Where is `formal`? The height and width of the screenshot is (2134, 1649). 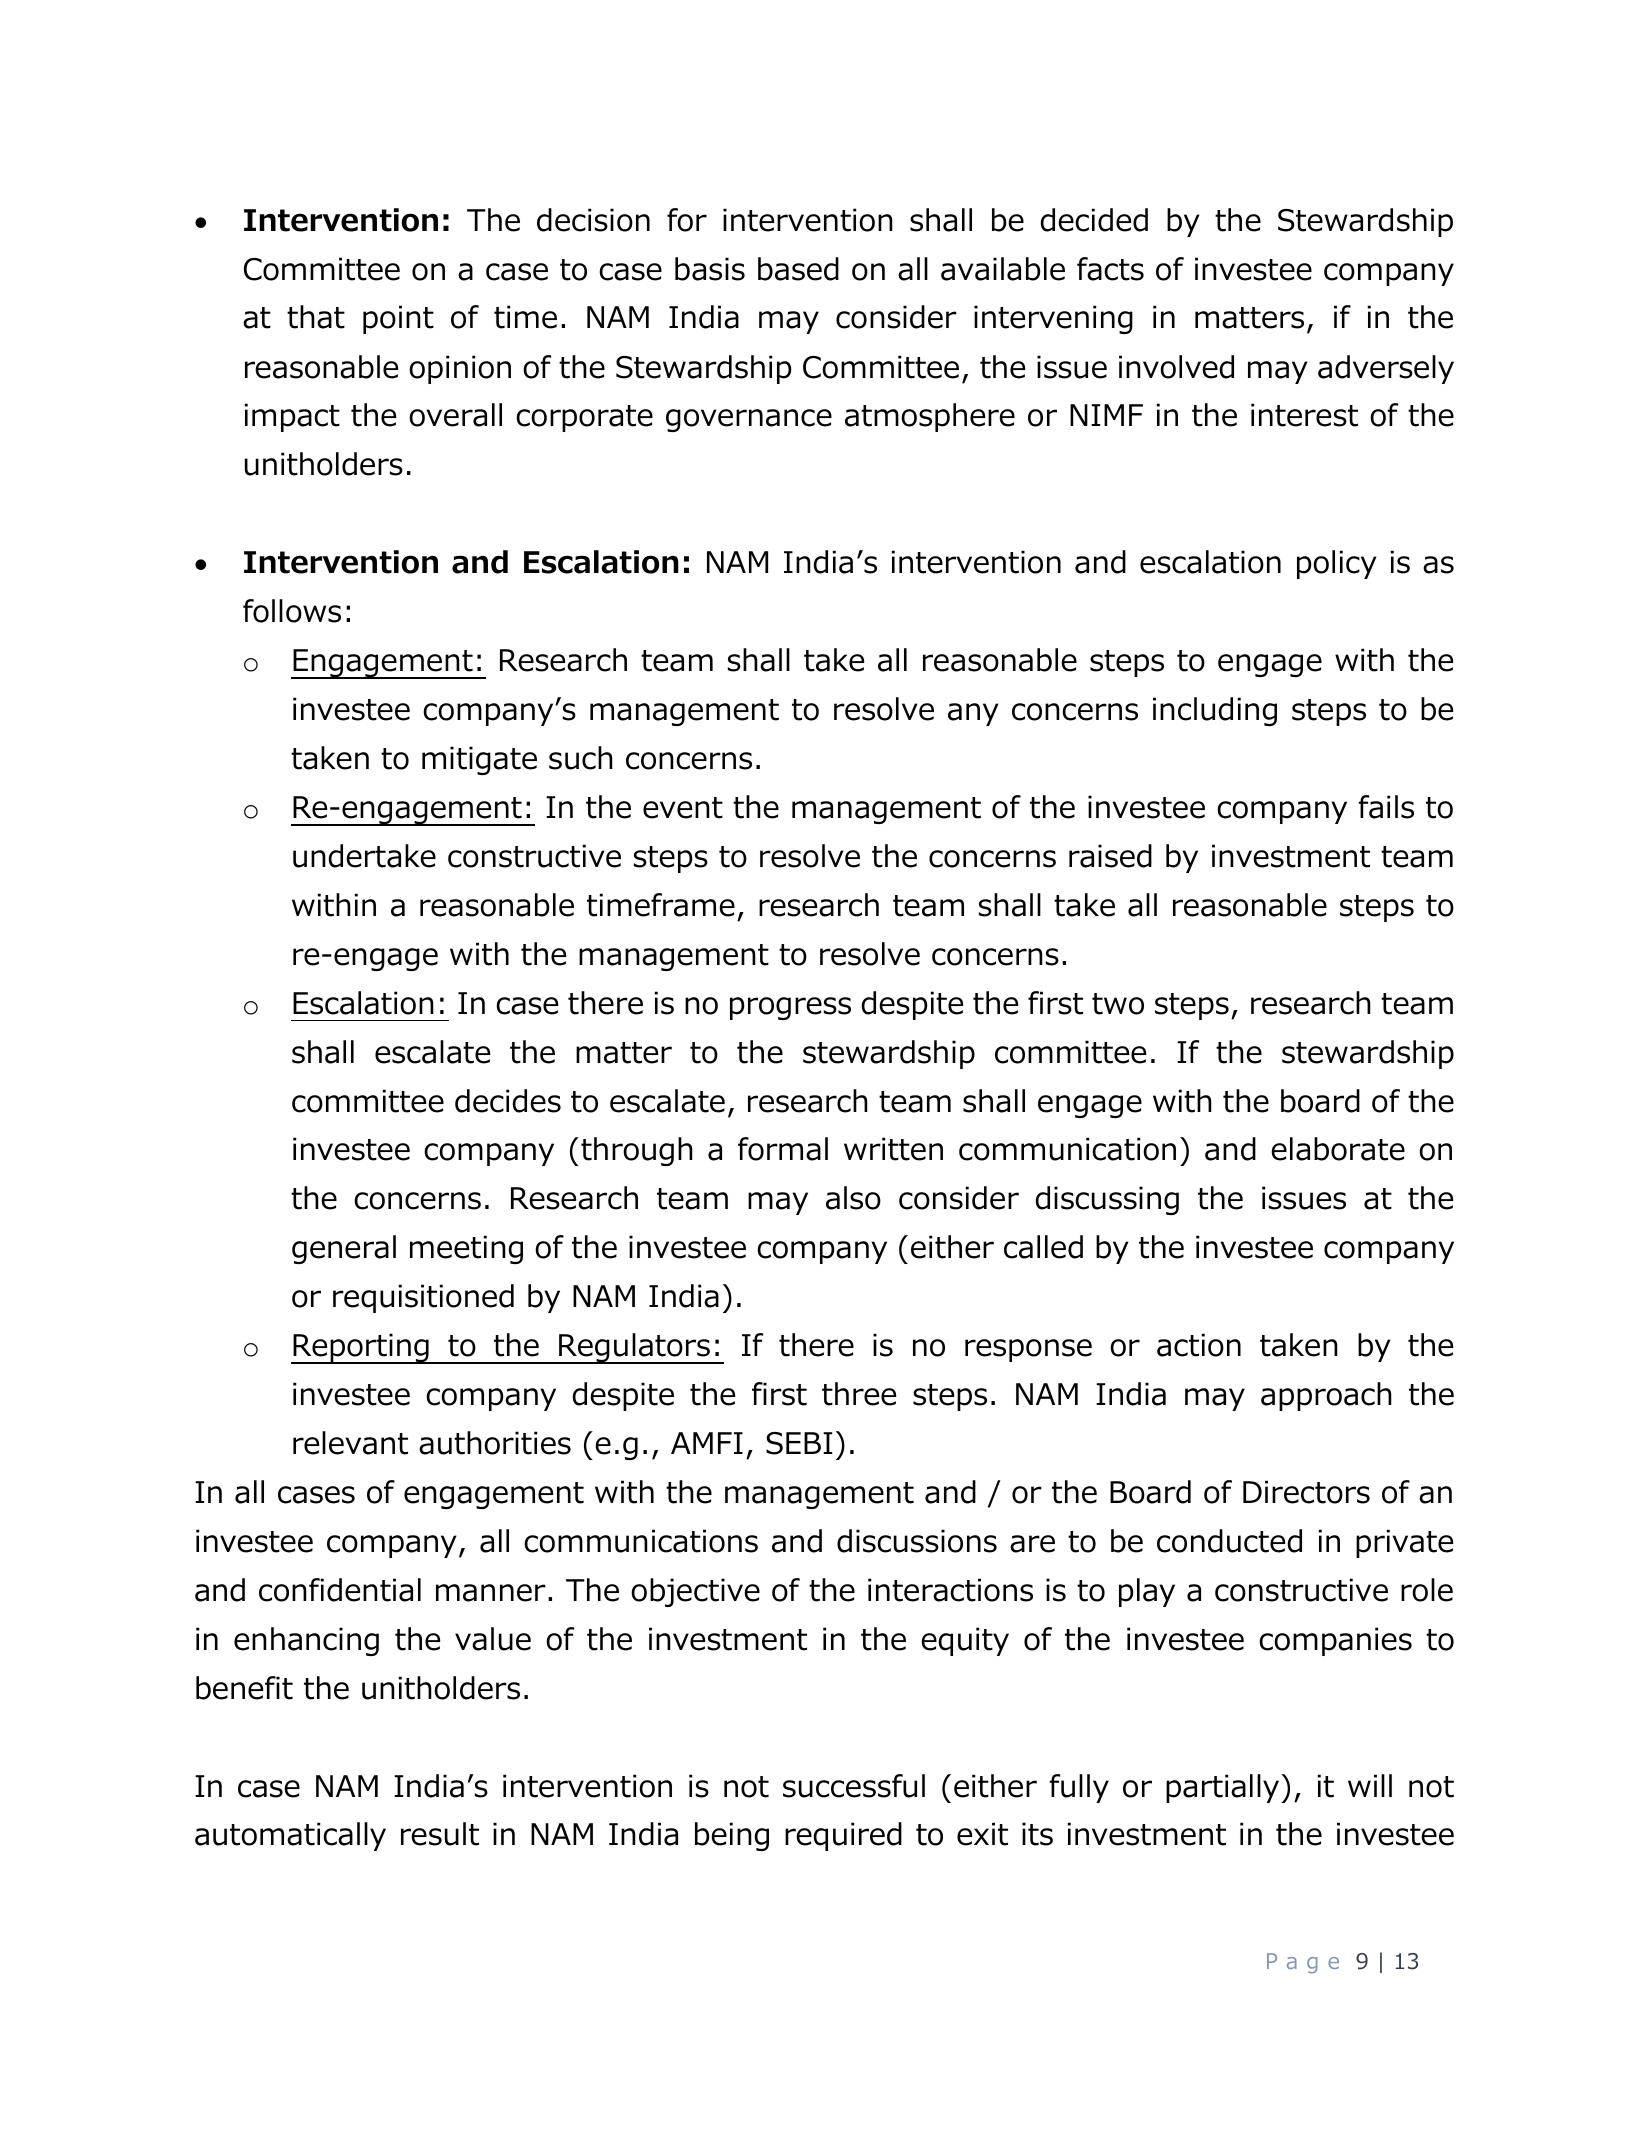
formal is located at coordinates (783, 1149).
